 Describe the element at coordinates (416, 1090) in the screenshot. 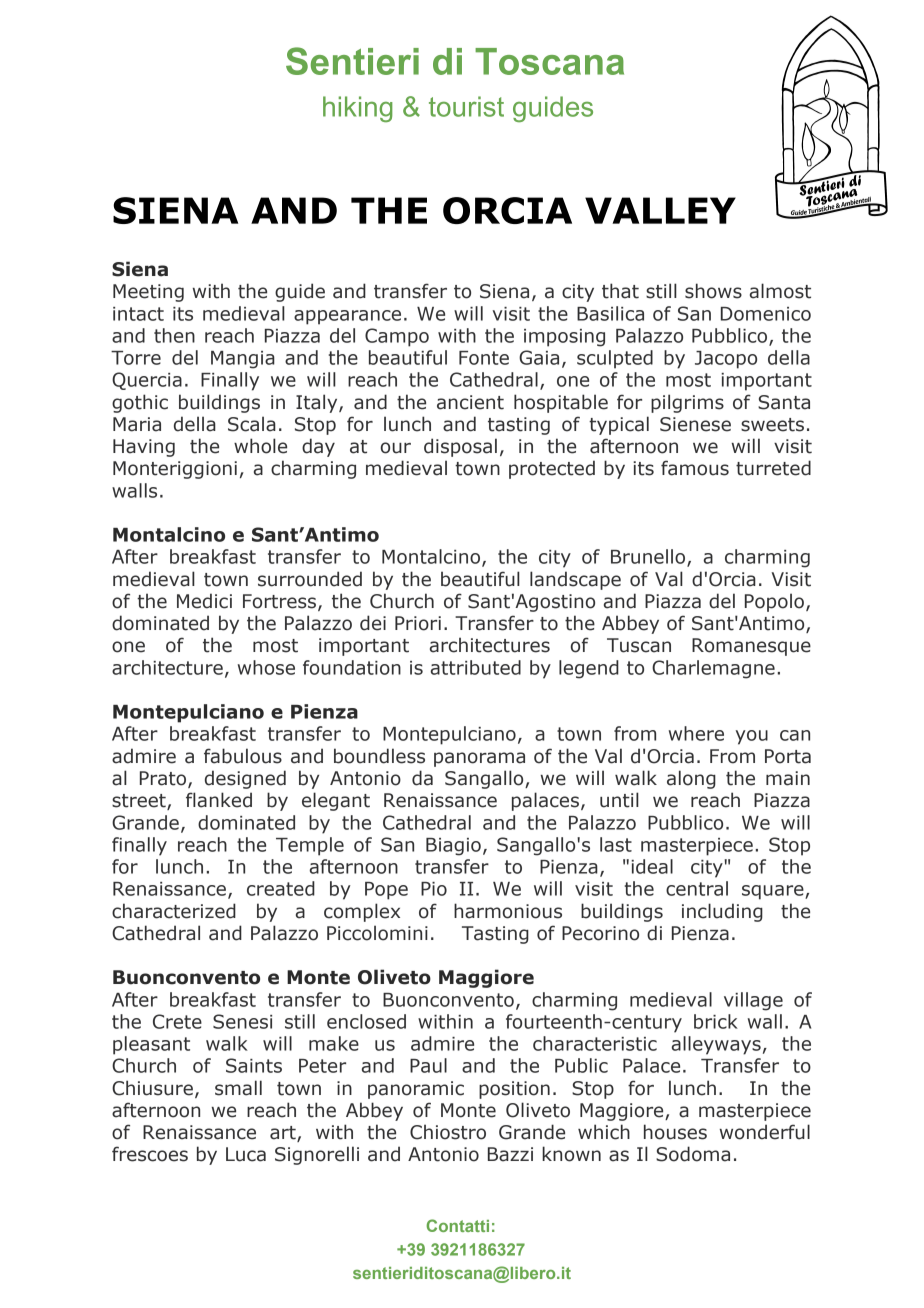

I see `panoramic` at that location.
